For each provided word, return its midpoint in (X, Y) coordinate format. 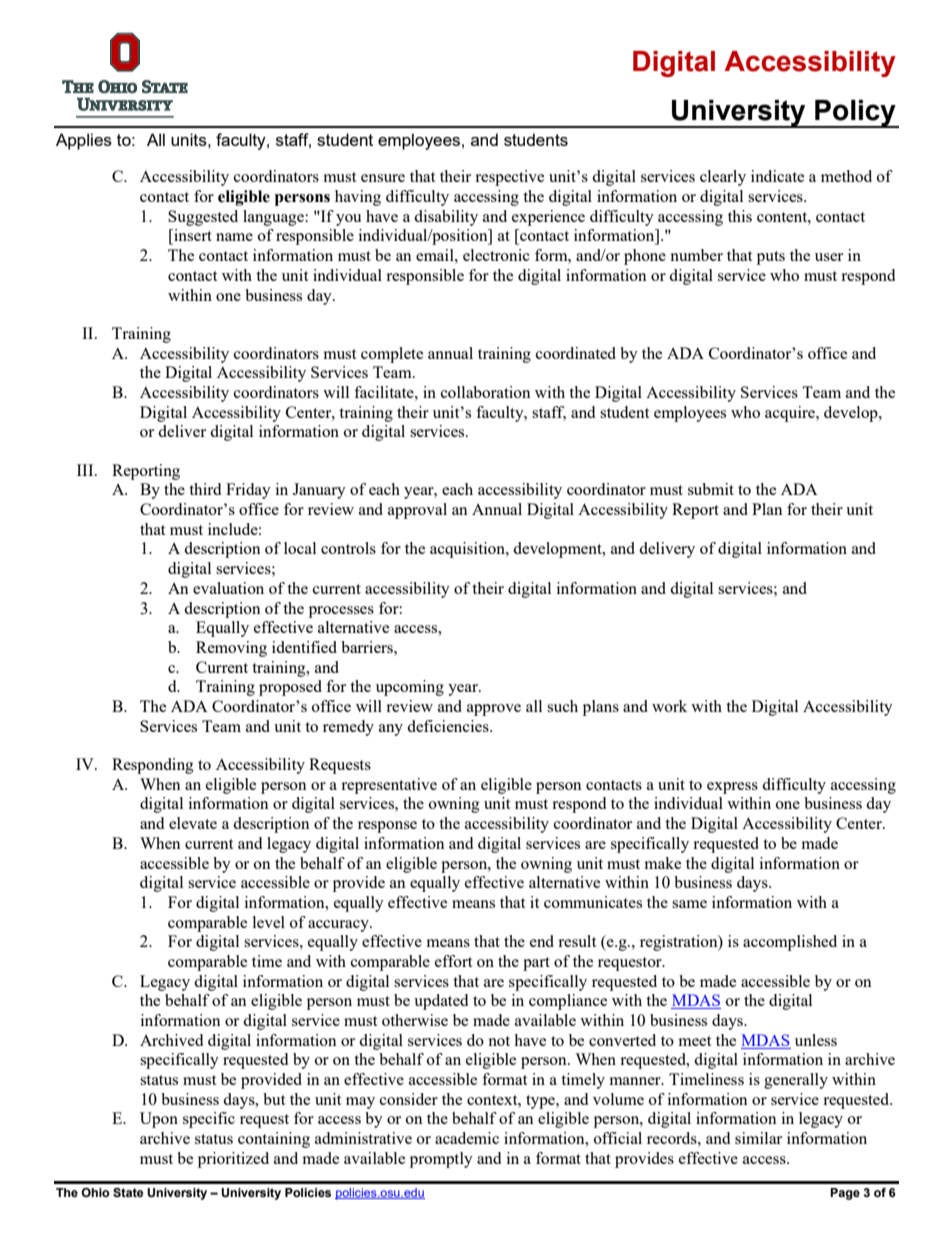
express (732, 788)
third (205, 489)
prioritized (233, 1160)
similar (758, 1138)
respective (509, 178)
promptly (441, 1160)
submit (711, 489)
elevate (193, 823)
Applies (84, 141)
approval (417, 511)
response (387, 827)
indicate (777, 176)
